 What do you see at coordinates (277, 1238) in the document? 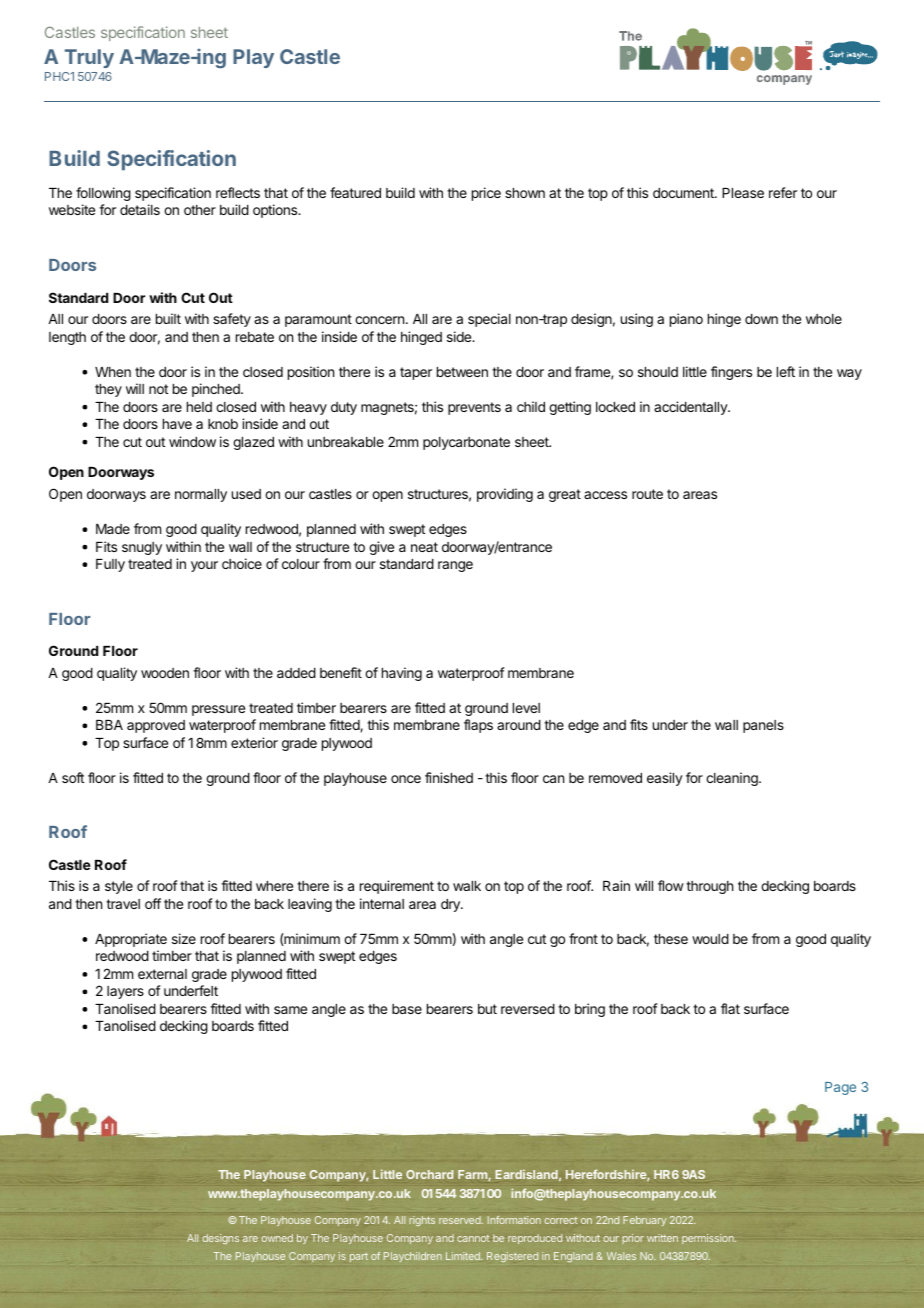
I see `owned` at bounding box center [277, 1238].
